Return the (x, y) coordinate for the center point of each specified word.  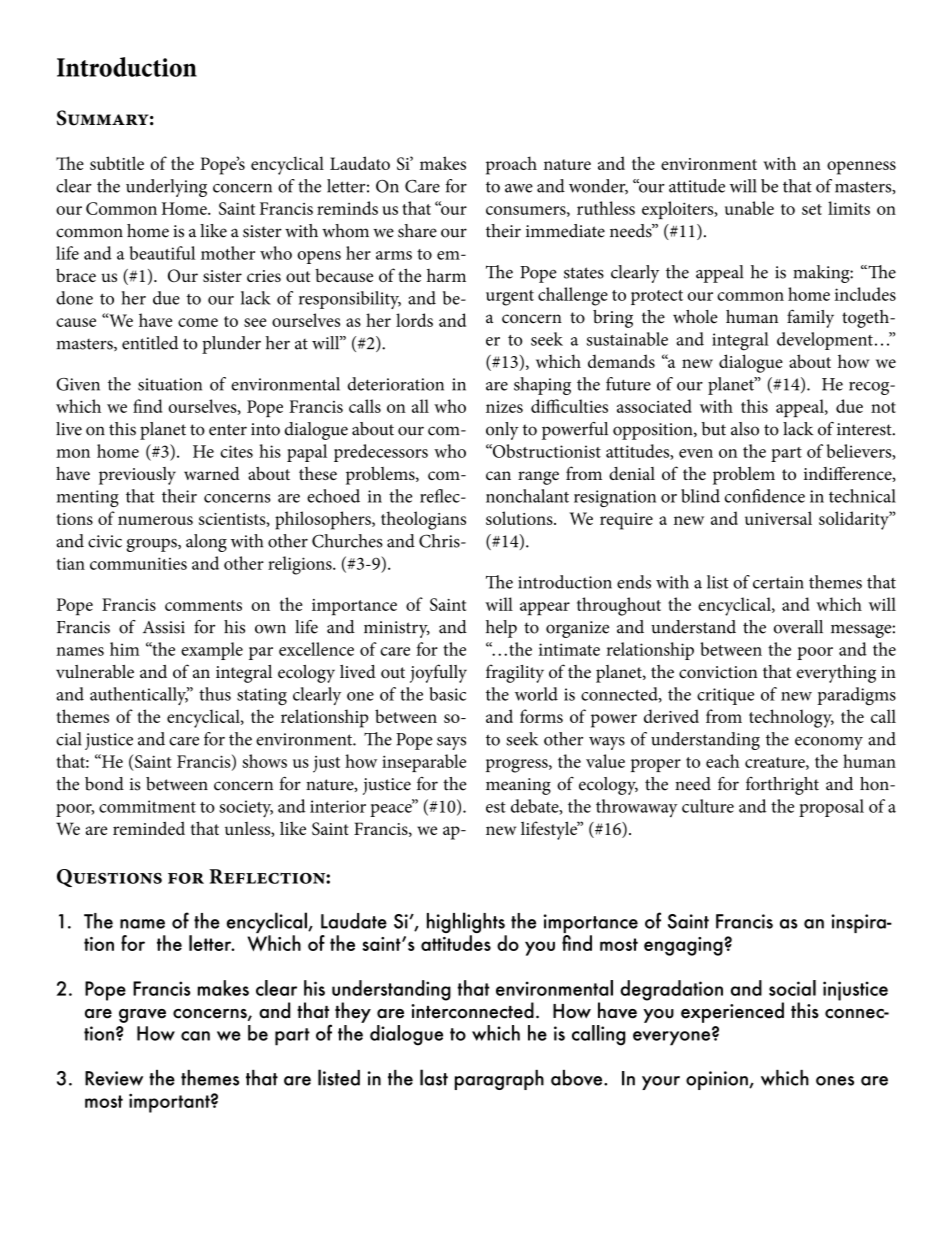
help (501, 629)
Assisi (164, 627)
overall (798, 627)
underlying (166, 188)
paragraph (499, 1080)
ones (835, 1081)
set (812, 209)
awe (519, 188)
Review (114, 1078)
